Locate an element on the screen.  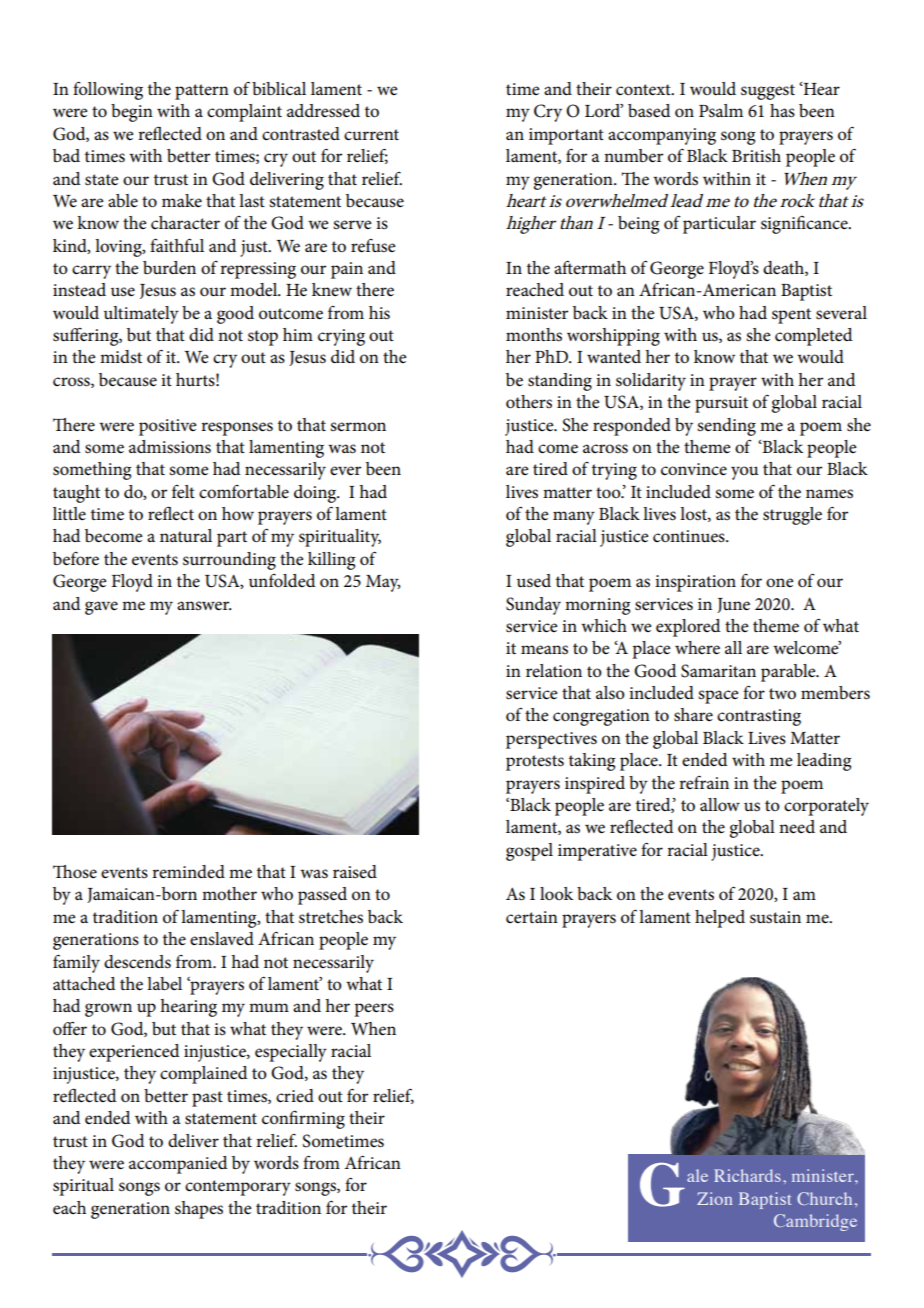
confirming is located at coordinates (303, 1119).
